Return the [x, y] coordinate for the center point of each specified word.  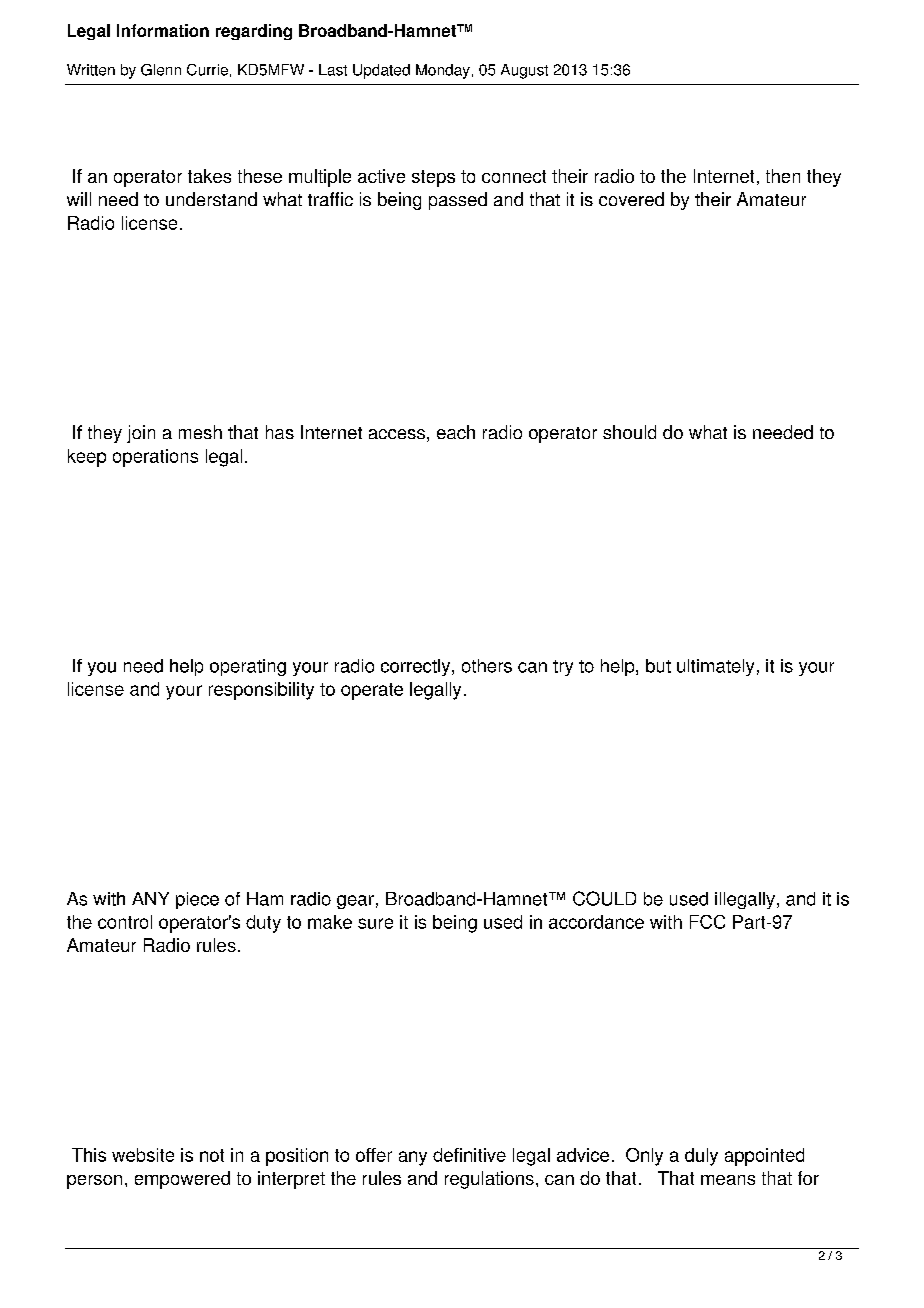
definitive [469, 1155]
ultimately [715, 667]
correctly [417, 667]
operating [248, 667]
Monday [443, 71]
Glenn [161, 70]
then [783, 176]
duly [701, 1157]
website [143, 1155]
